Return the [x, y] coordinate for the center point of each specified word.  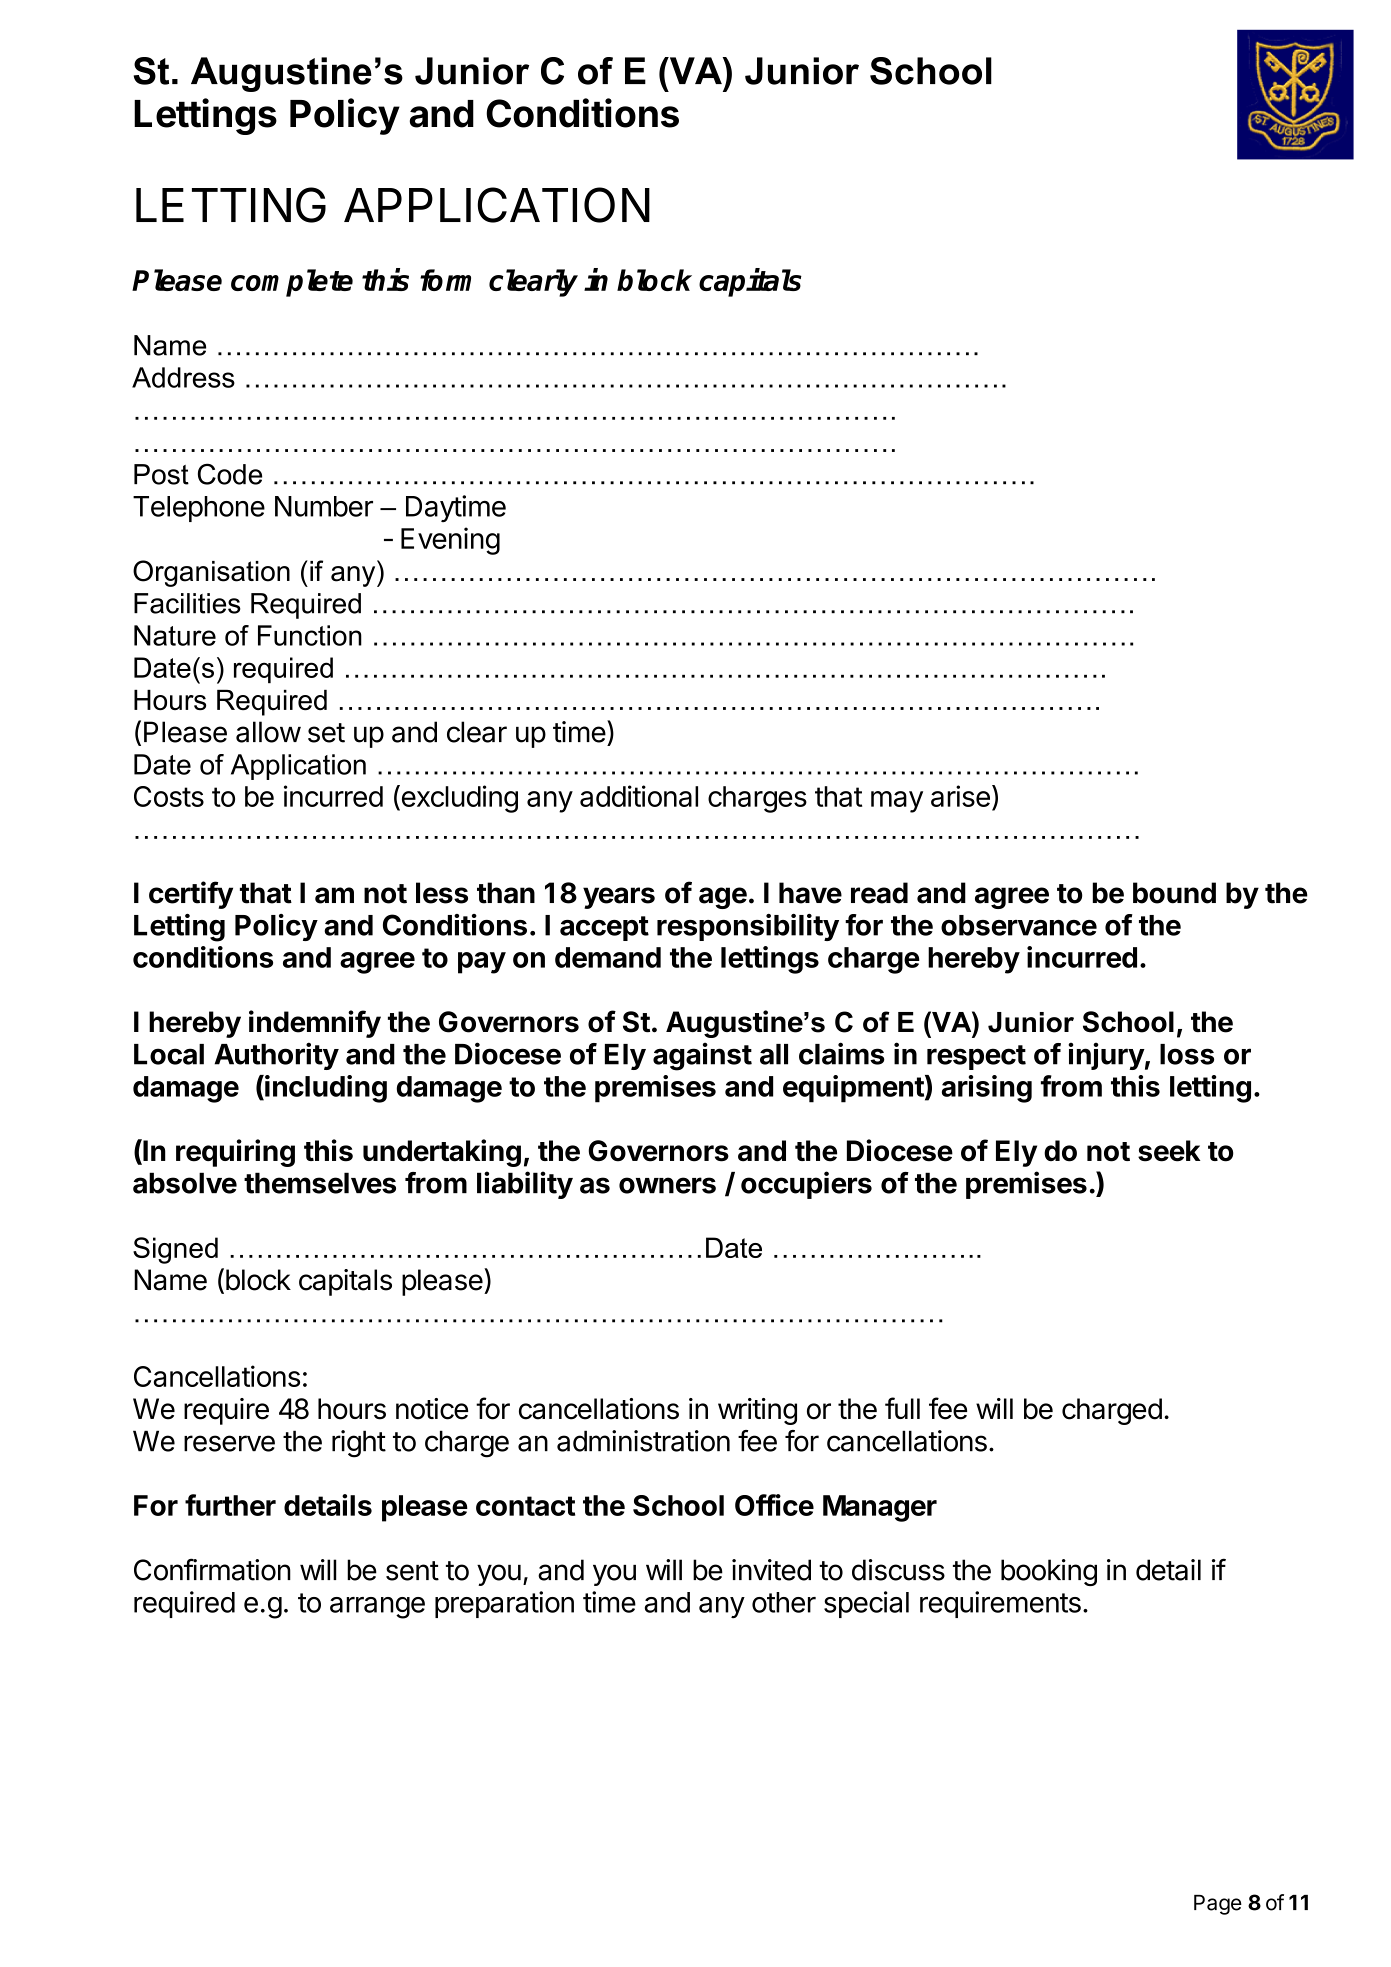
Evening [450, 541]
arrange [377, 1608]
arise [960, 796]
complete [292, 283]
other [784, 1602]
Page [1218, 1905]
